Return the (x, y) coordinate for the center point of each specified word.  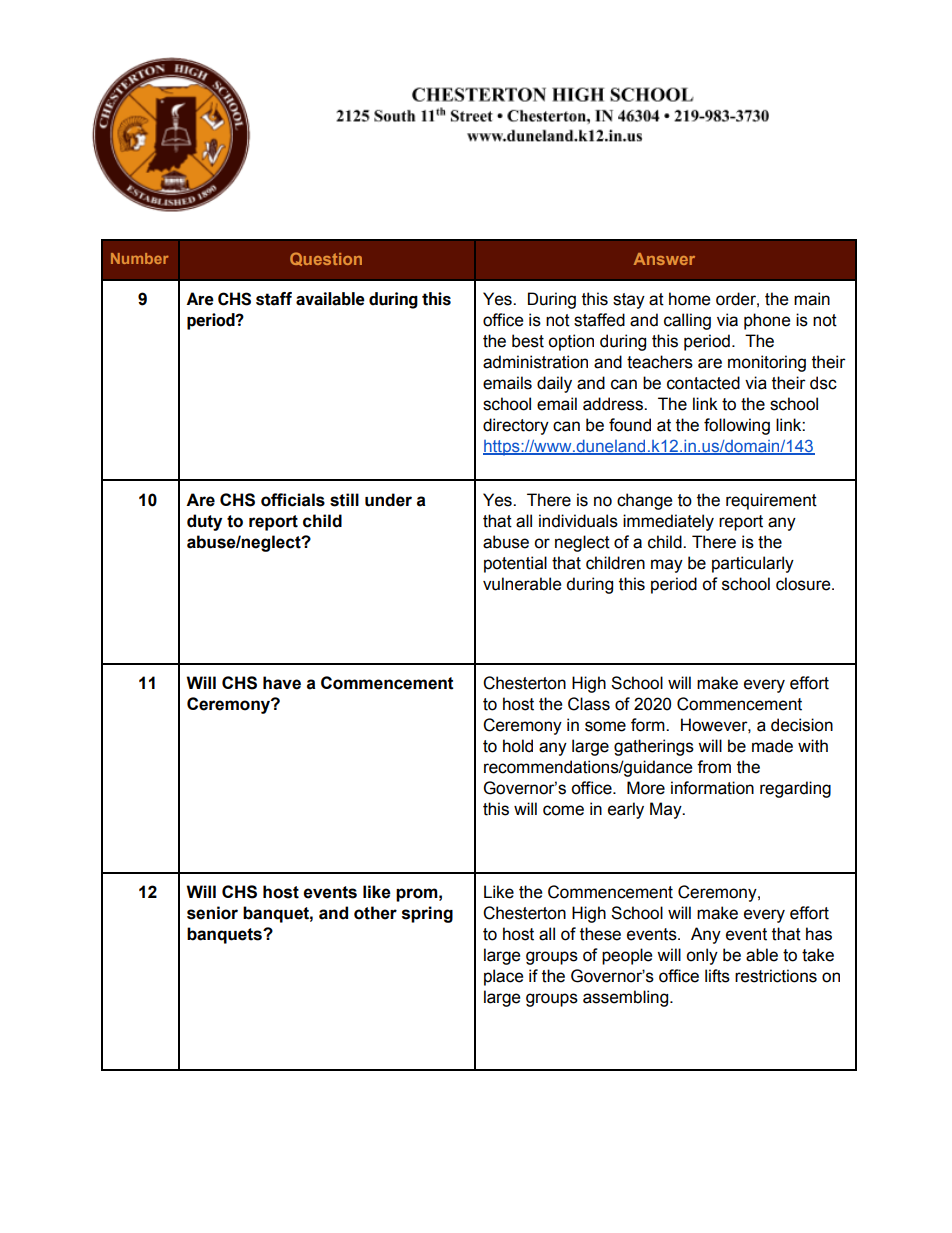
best (528, 341)
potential (515, 564)
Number (140, 258)
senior (212, 913)
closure (804, 584)
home (689, 299)
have (282, 683)
